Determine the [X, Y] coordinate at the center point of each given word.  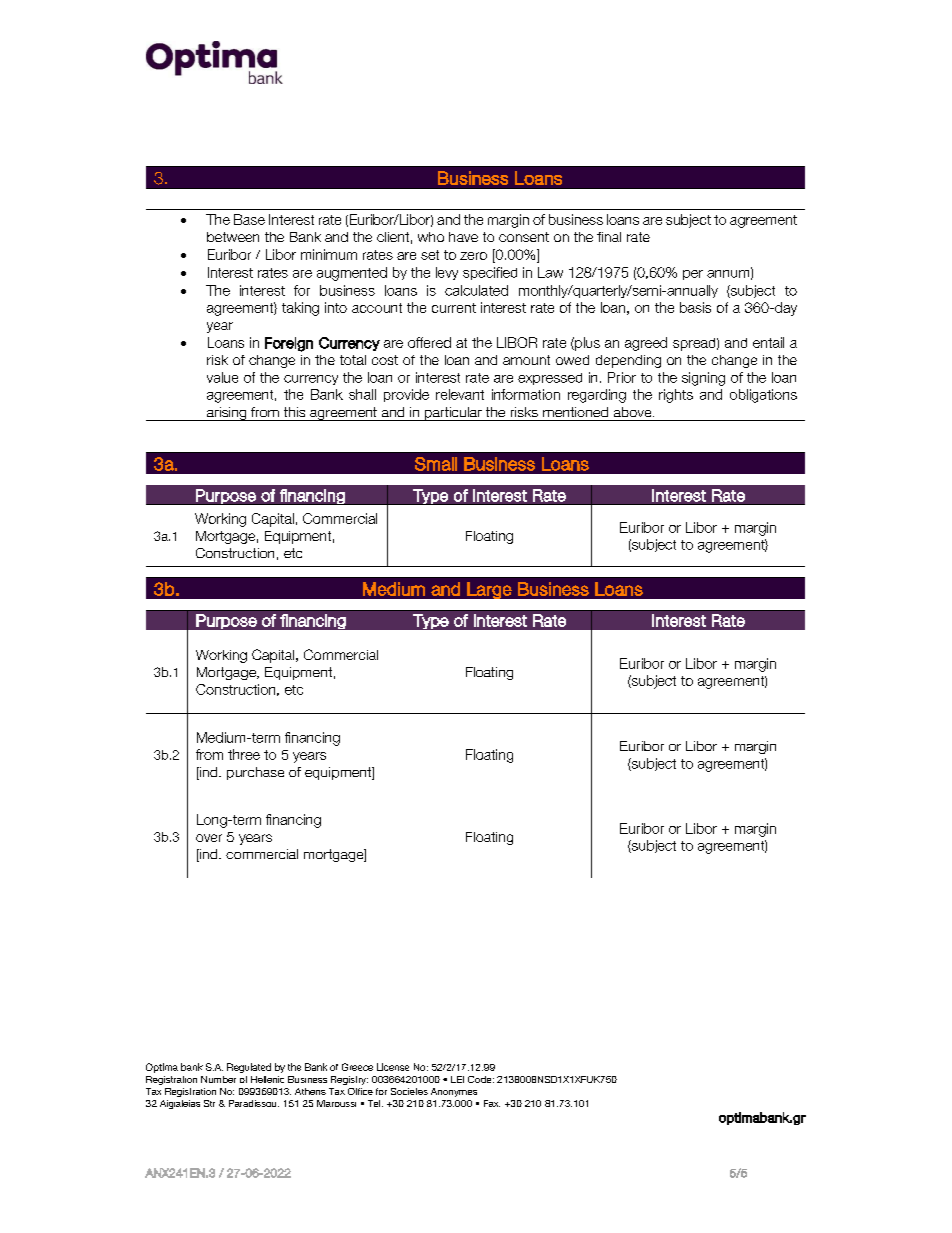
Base [249, 219]
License [393, 1067]
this [294, 412]
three [244, 754]
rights [676, 396]
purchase [255, 773]
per [693, 275]
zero [473, 256]
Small [436, 464]
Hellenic [267, 1079]
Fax [492, 1103]
